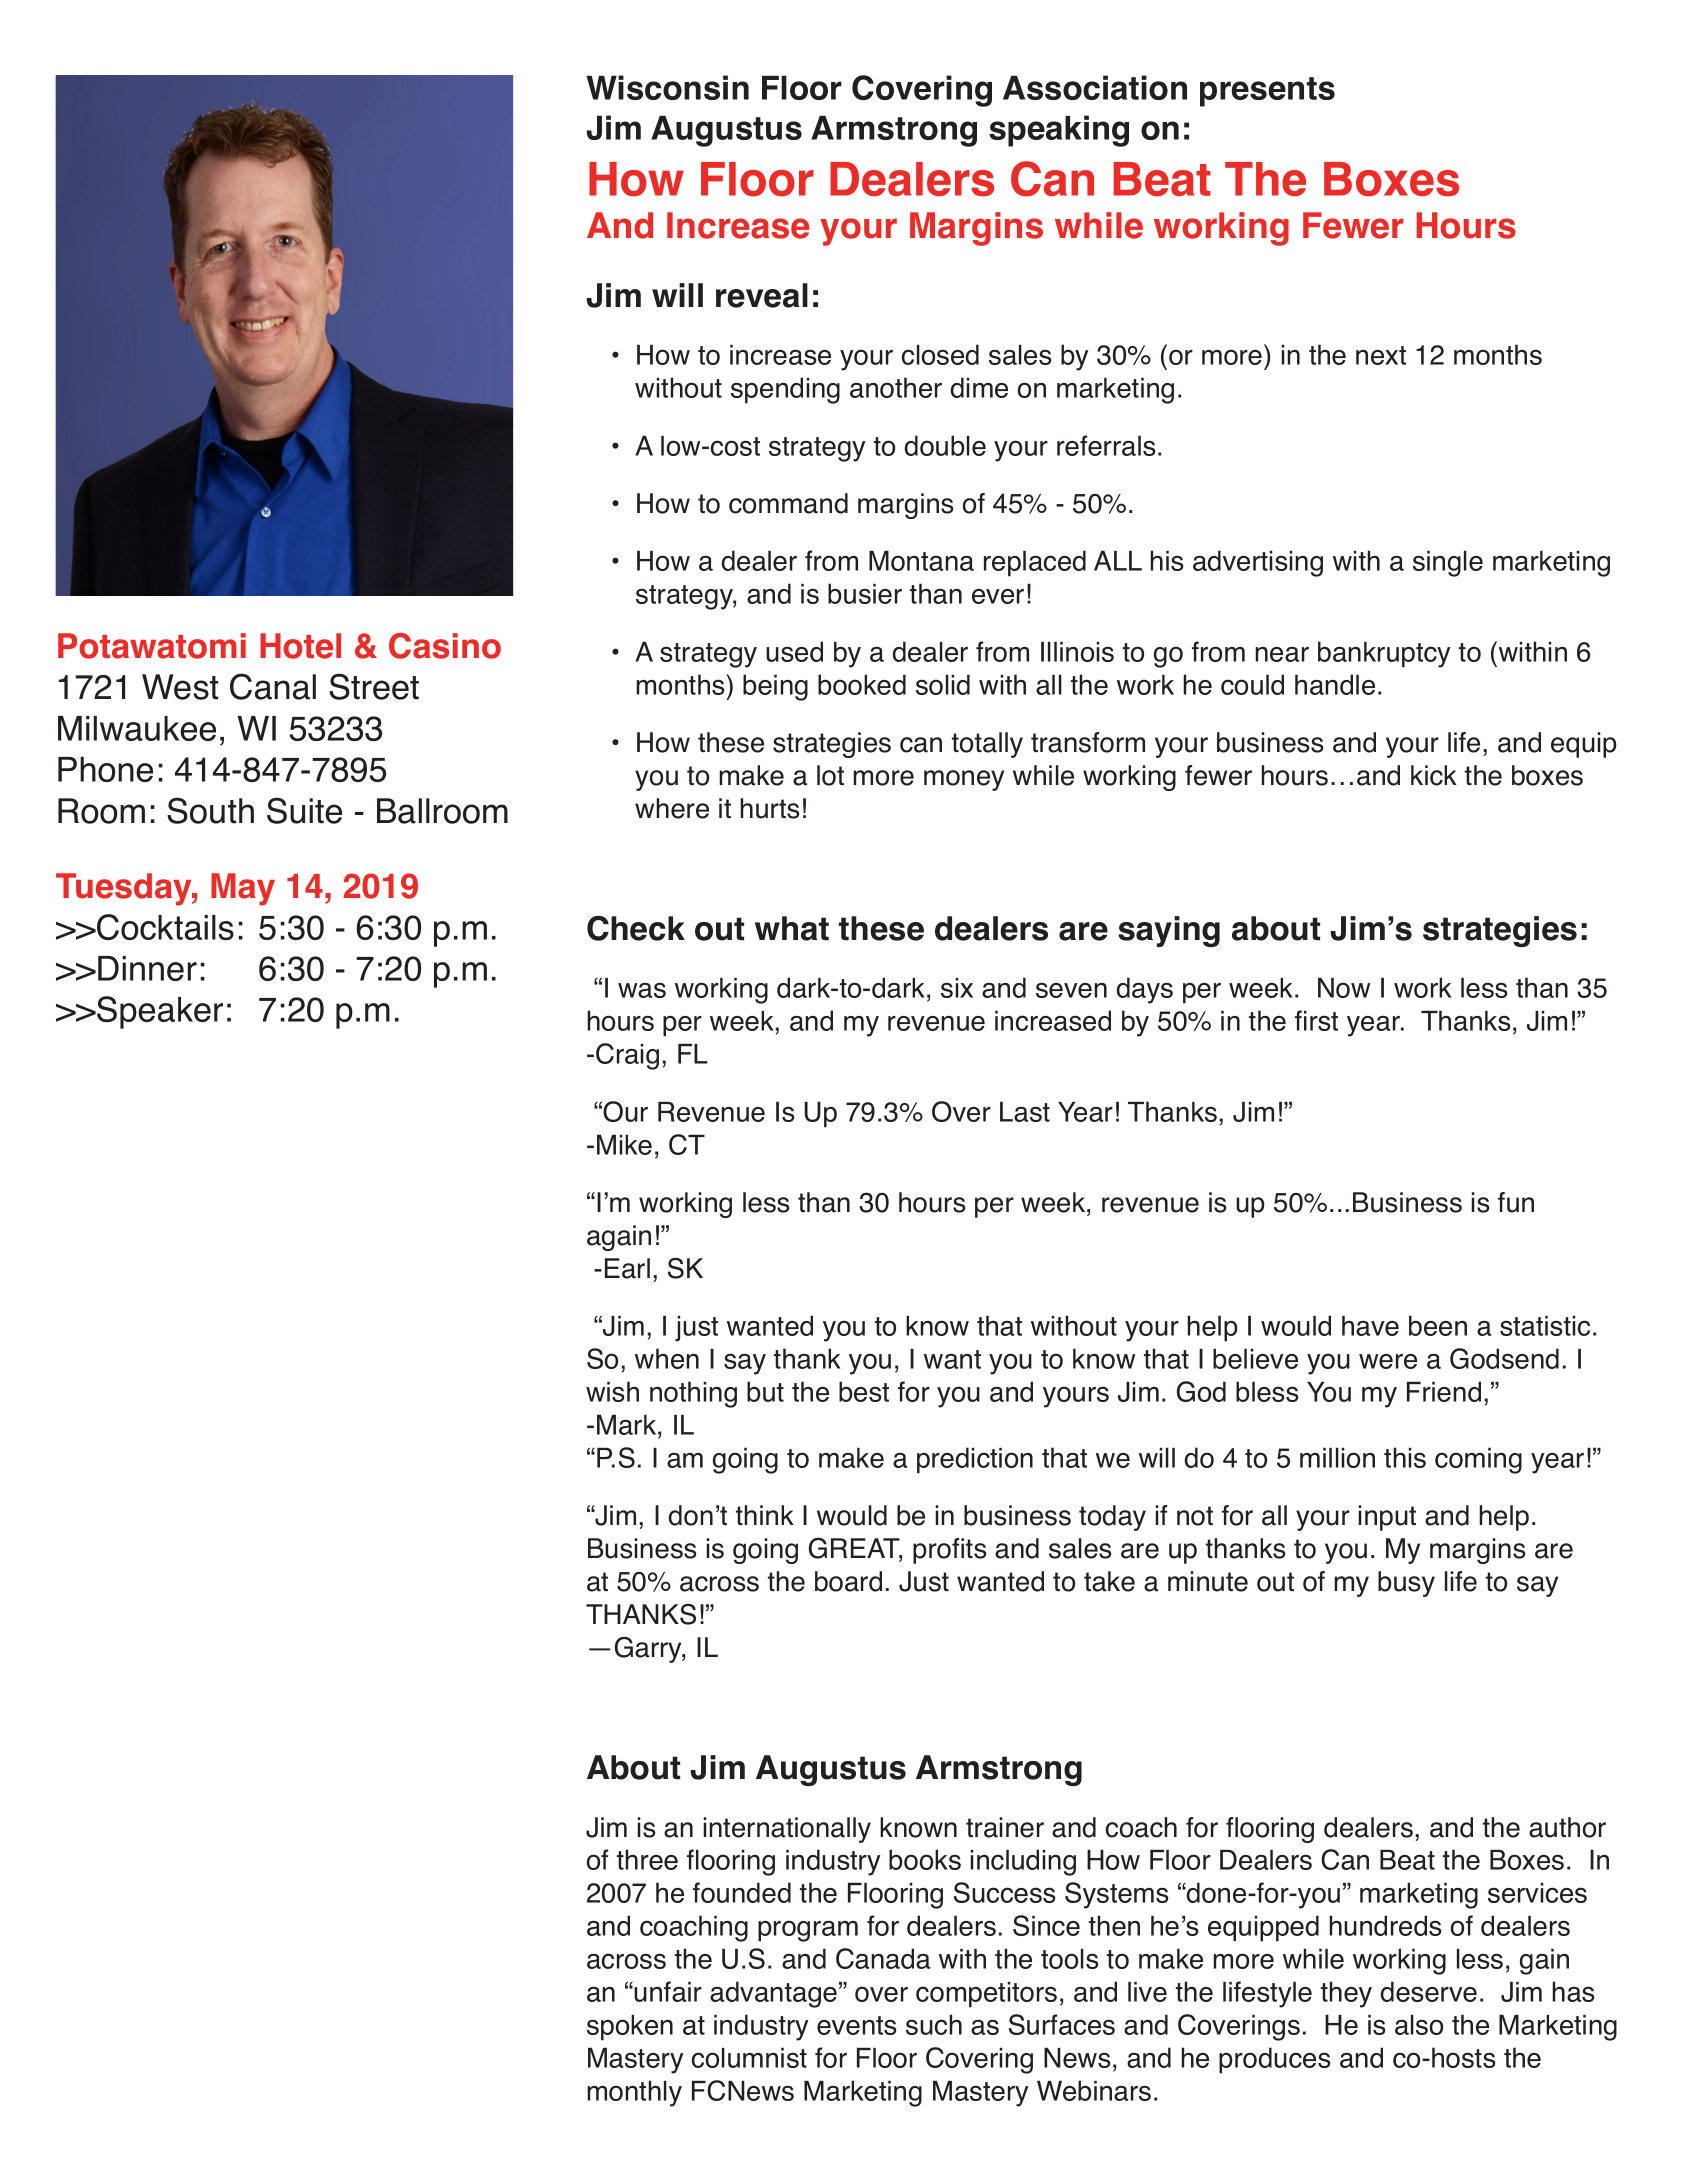  What do you see at coordinates (857, 2025) in the image?
I see `events` at bounding box center [857, 2025].
